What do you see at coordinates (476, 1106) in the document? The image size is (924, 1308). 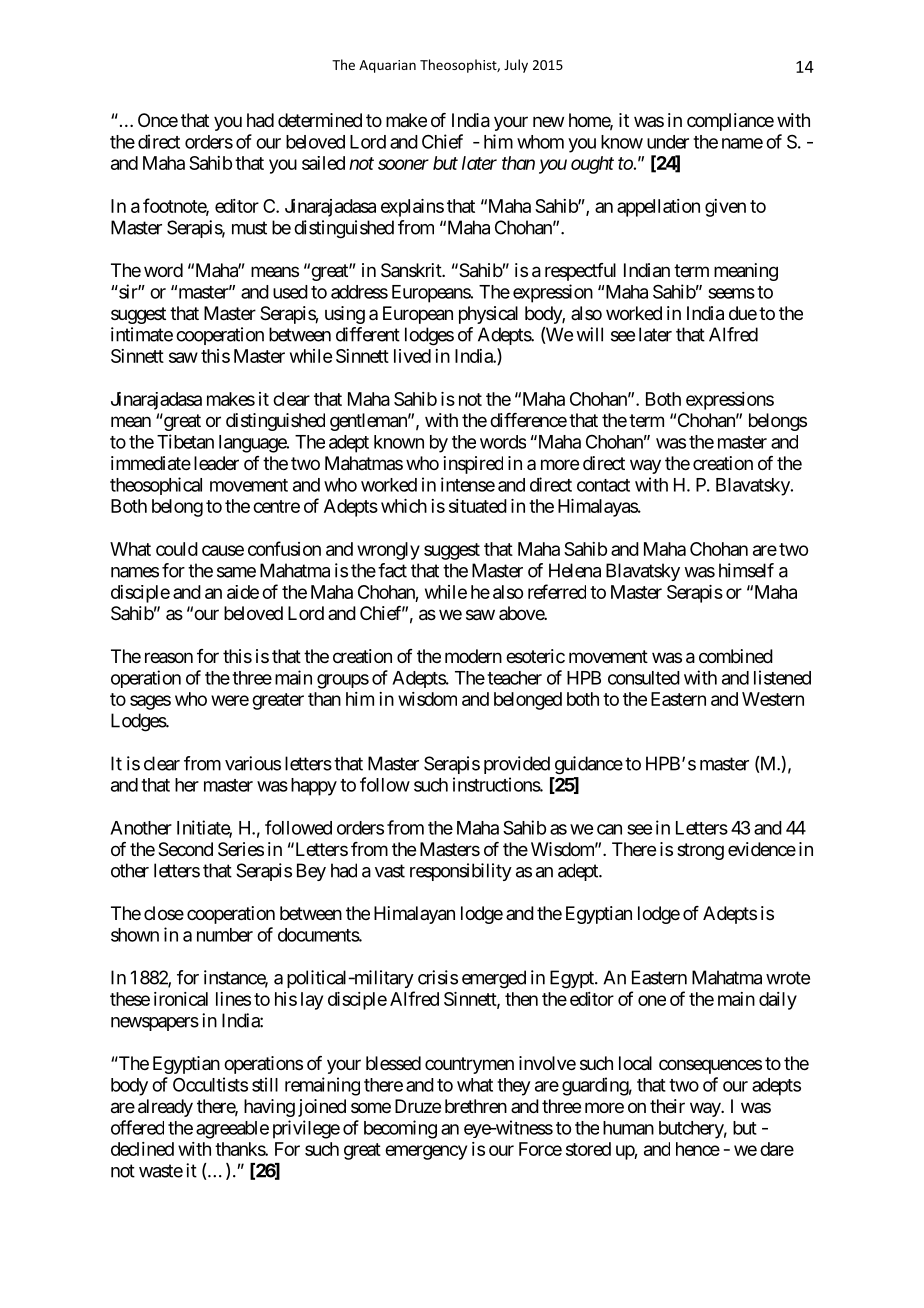 I see `brethren` at bounding box center [476, 1106].
